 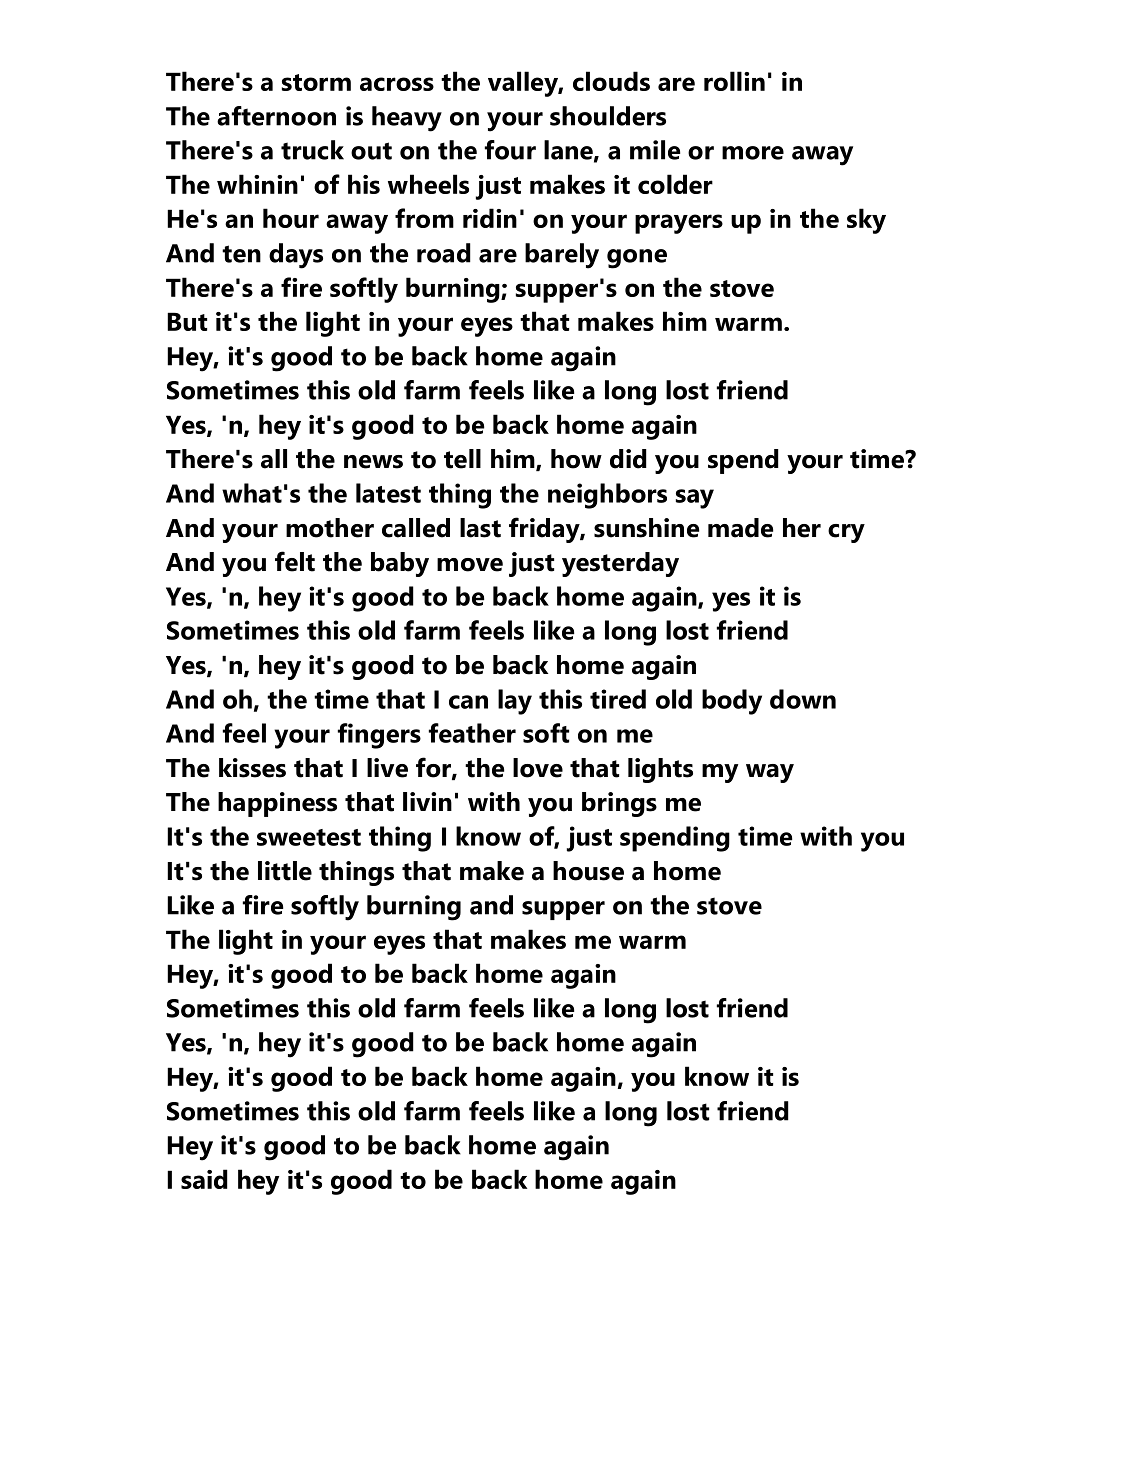 What do you see at coordinates (803, 699) in the screenshot?
I see `down` at bounding box center [803, 699].
